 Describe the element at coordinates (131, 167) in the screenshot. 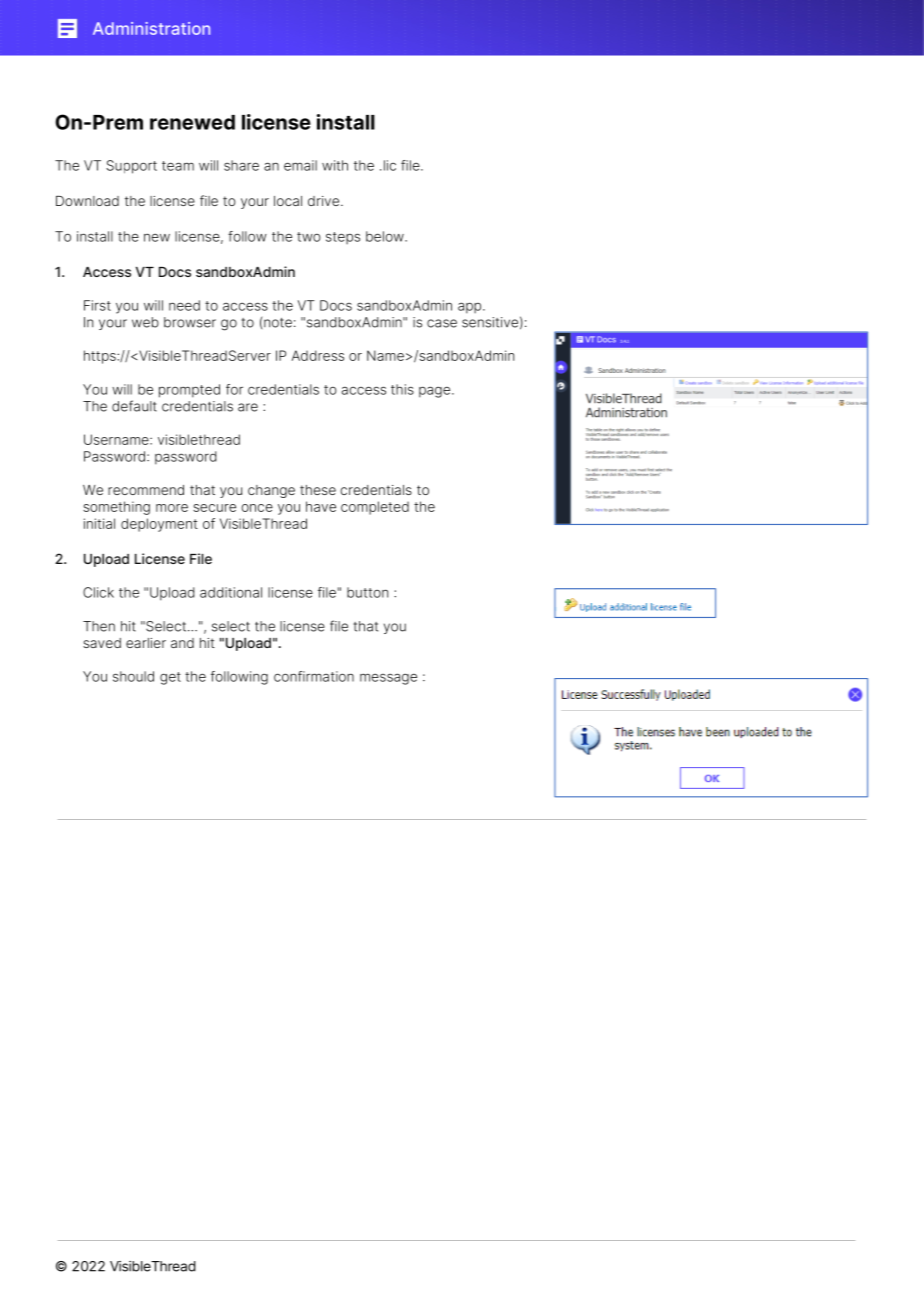

I see `Support` at that location.
